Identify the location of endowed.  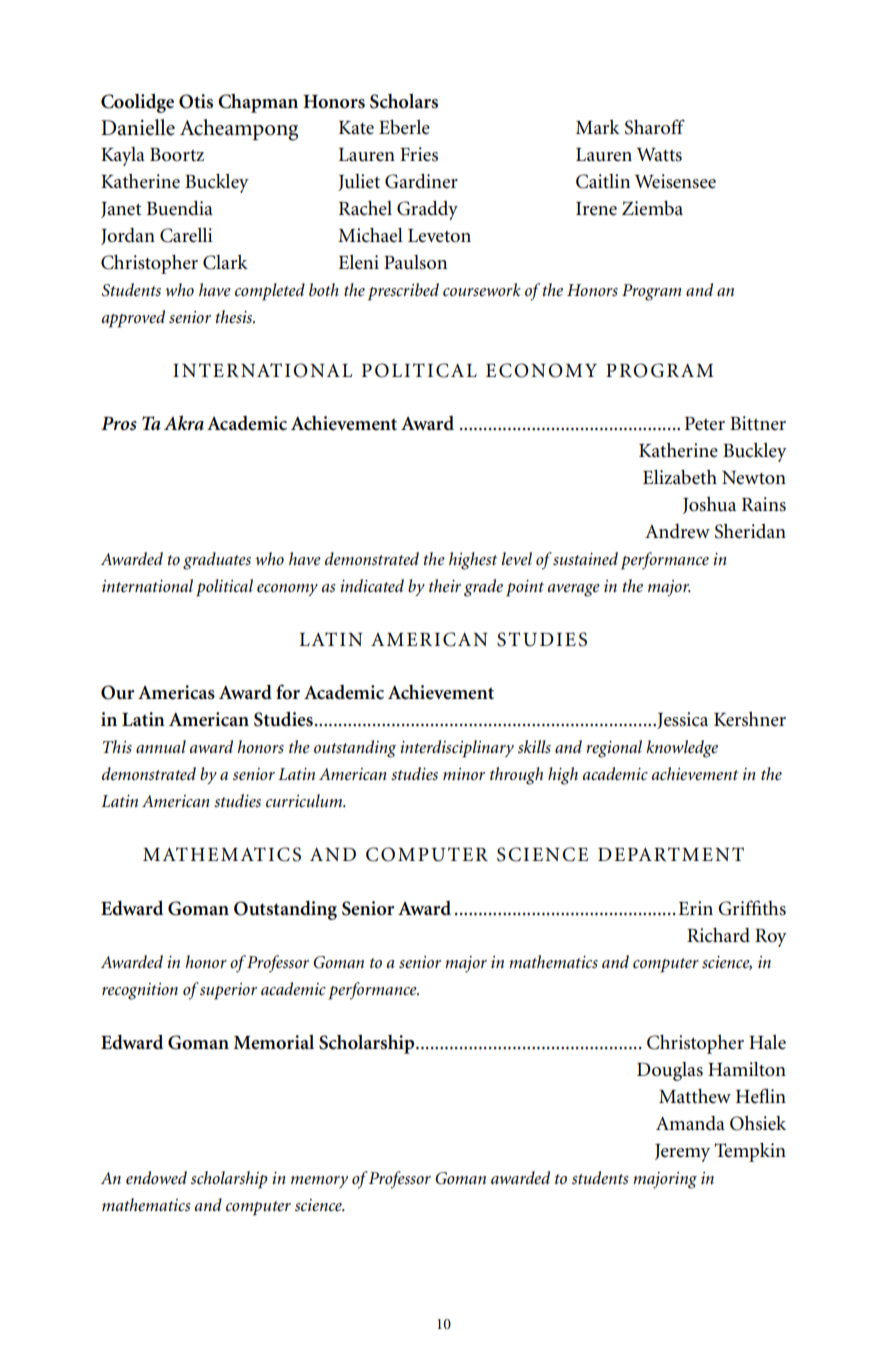
(156, 1178).
